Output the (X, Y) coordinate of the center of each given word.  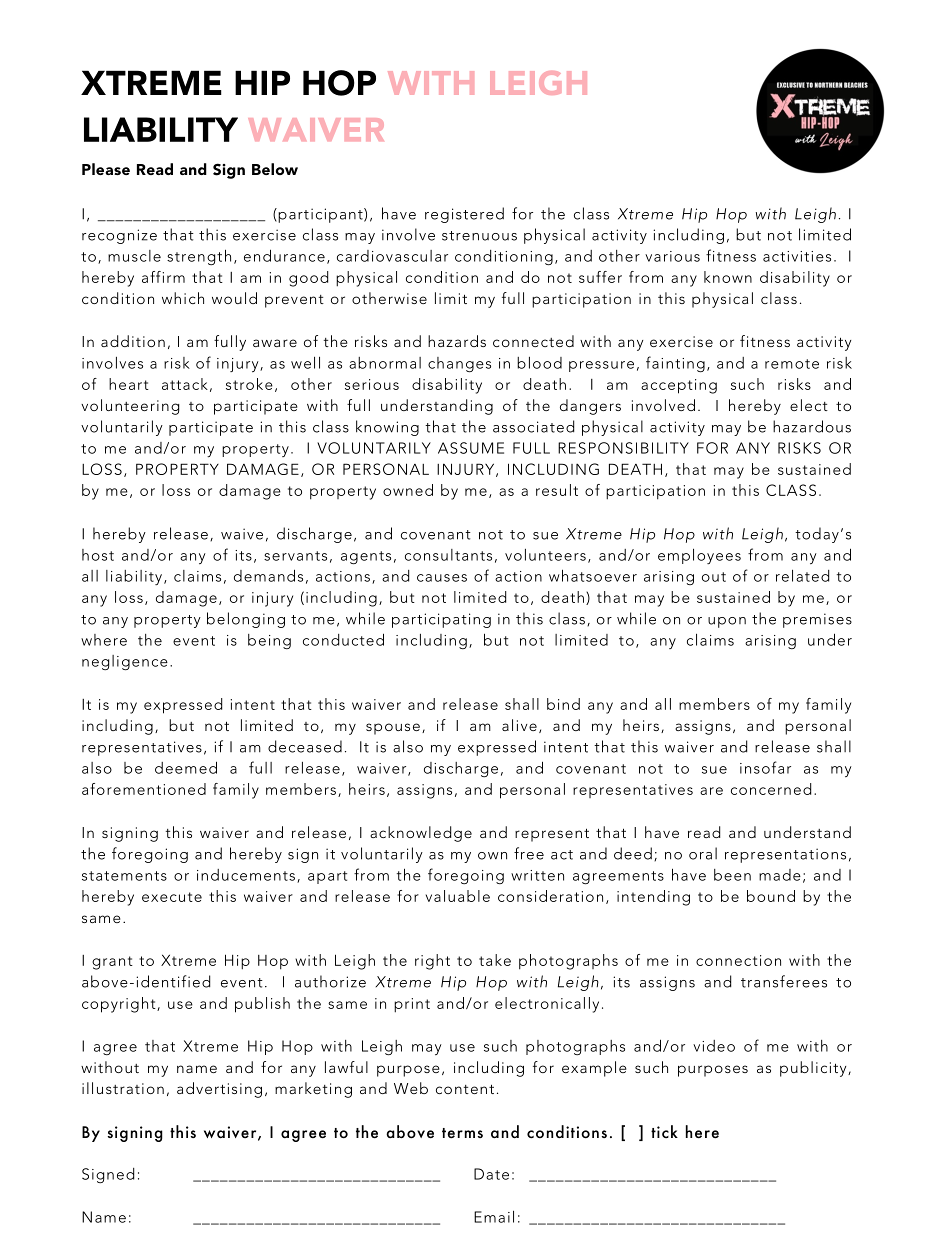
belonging (246, 620)
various (672, 256)
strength (199, 257)
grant (112, 963)
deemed (186, 767)
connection (738, 960)
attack (185, 384)
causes (442, 578)
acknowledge (421, 834)
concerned (771, 789)
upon (727, 622)
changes (459, 365)
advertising (219, 1090)
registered (464, 215)
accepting (679, 386)
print (412, 1005)
